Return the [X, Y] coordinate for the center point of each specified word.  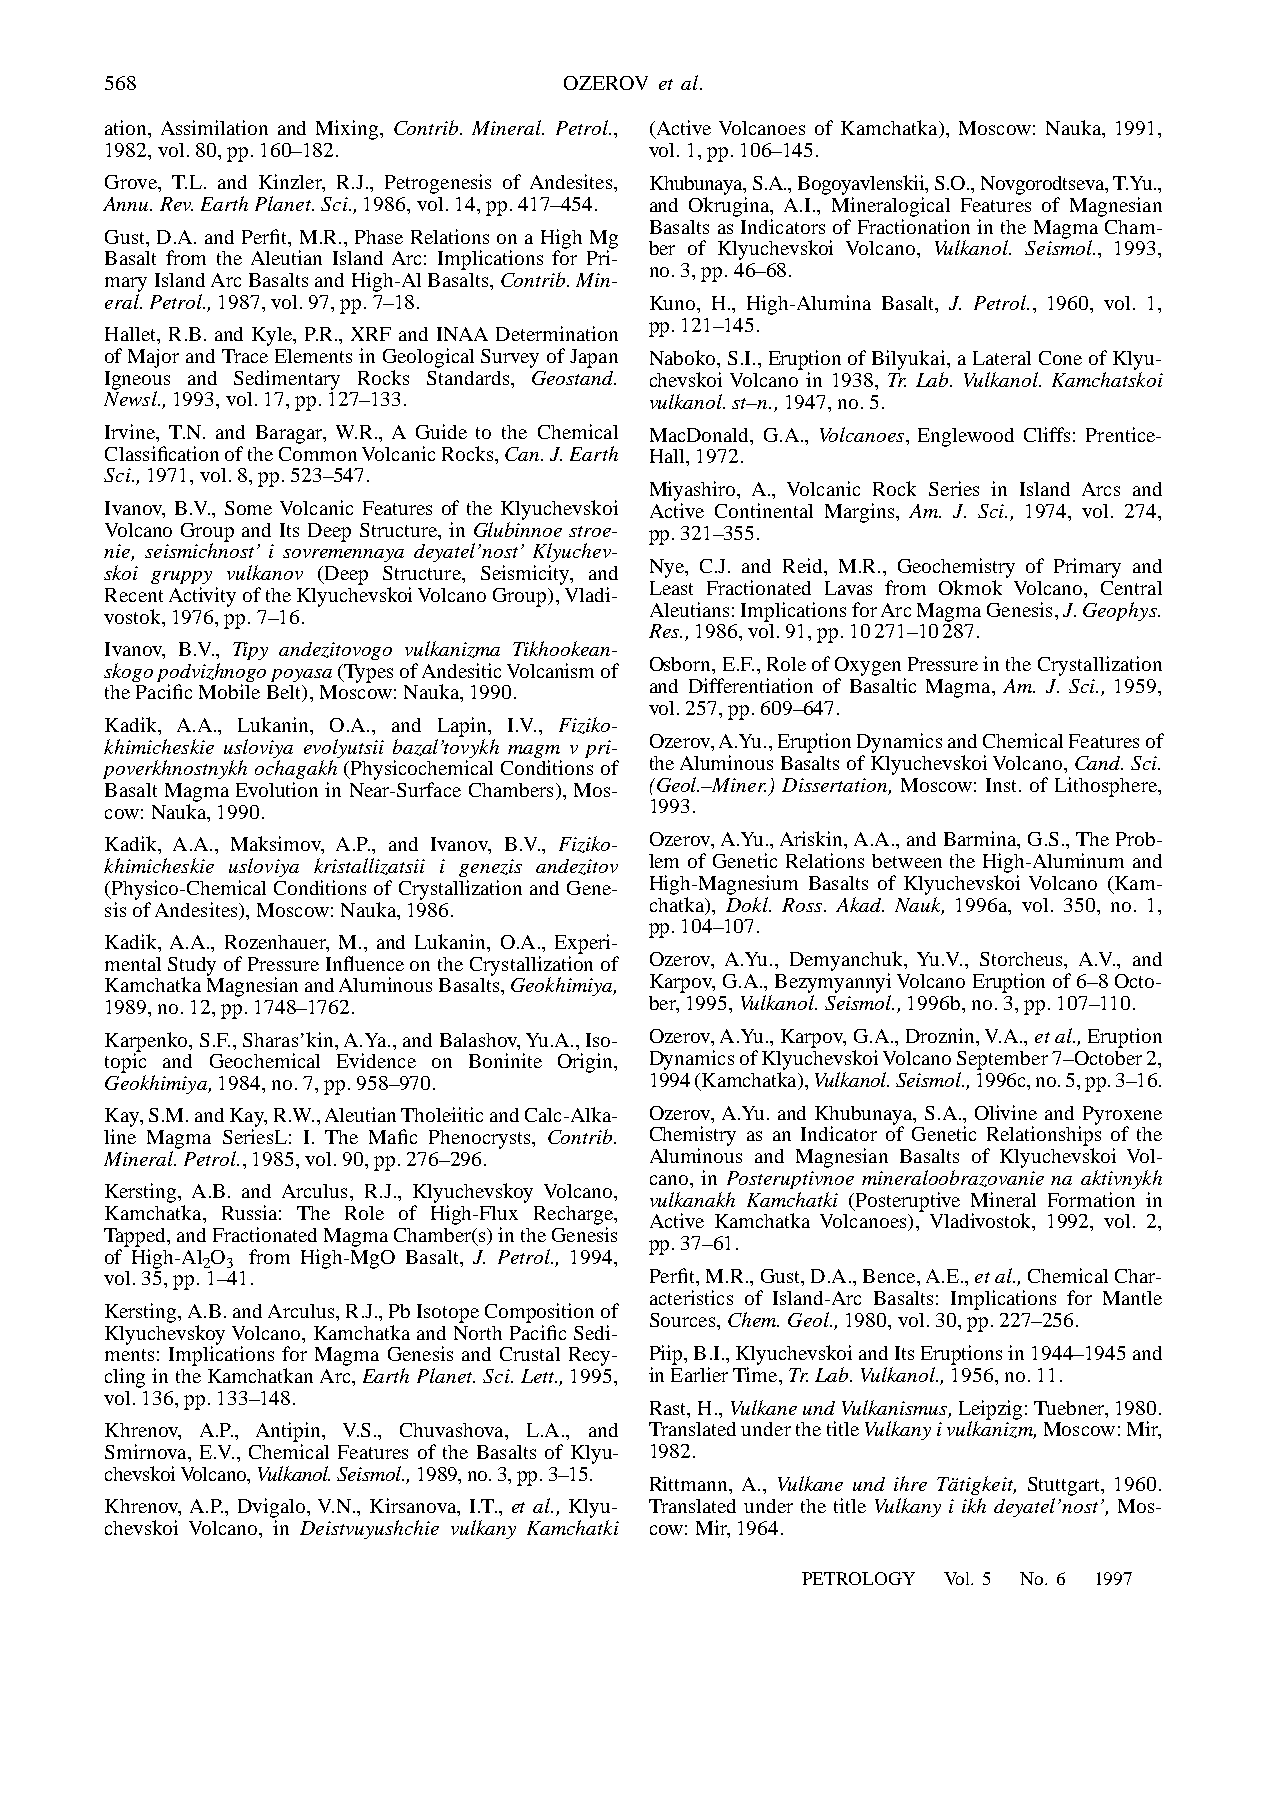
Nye [668, 568]
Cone [1060, 358]
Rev [176, 204]
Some [248, 508]
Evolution [277, 789]
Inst [1003, 785]
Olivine [1006, 1112]
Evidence [376, 1060]
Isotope [448, 1313]
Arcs [1101, 489]
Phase [379, 237]
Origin [586, 1063]
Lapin [463, 727]
